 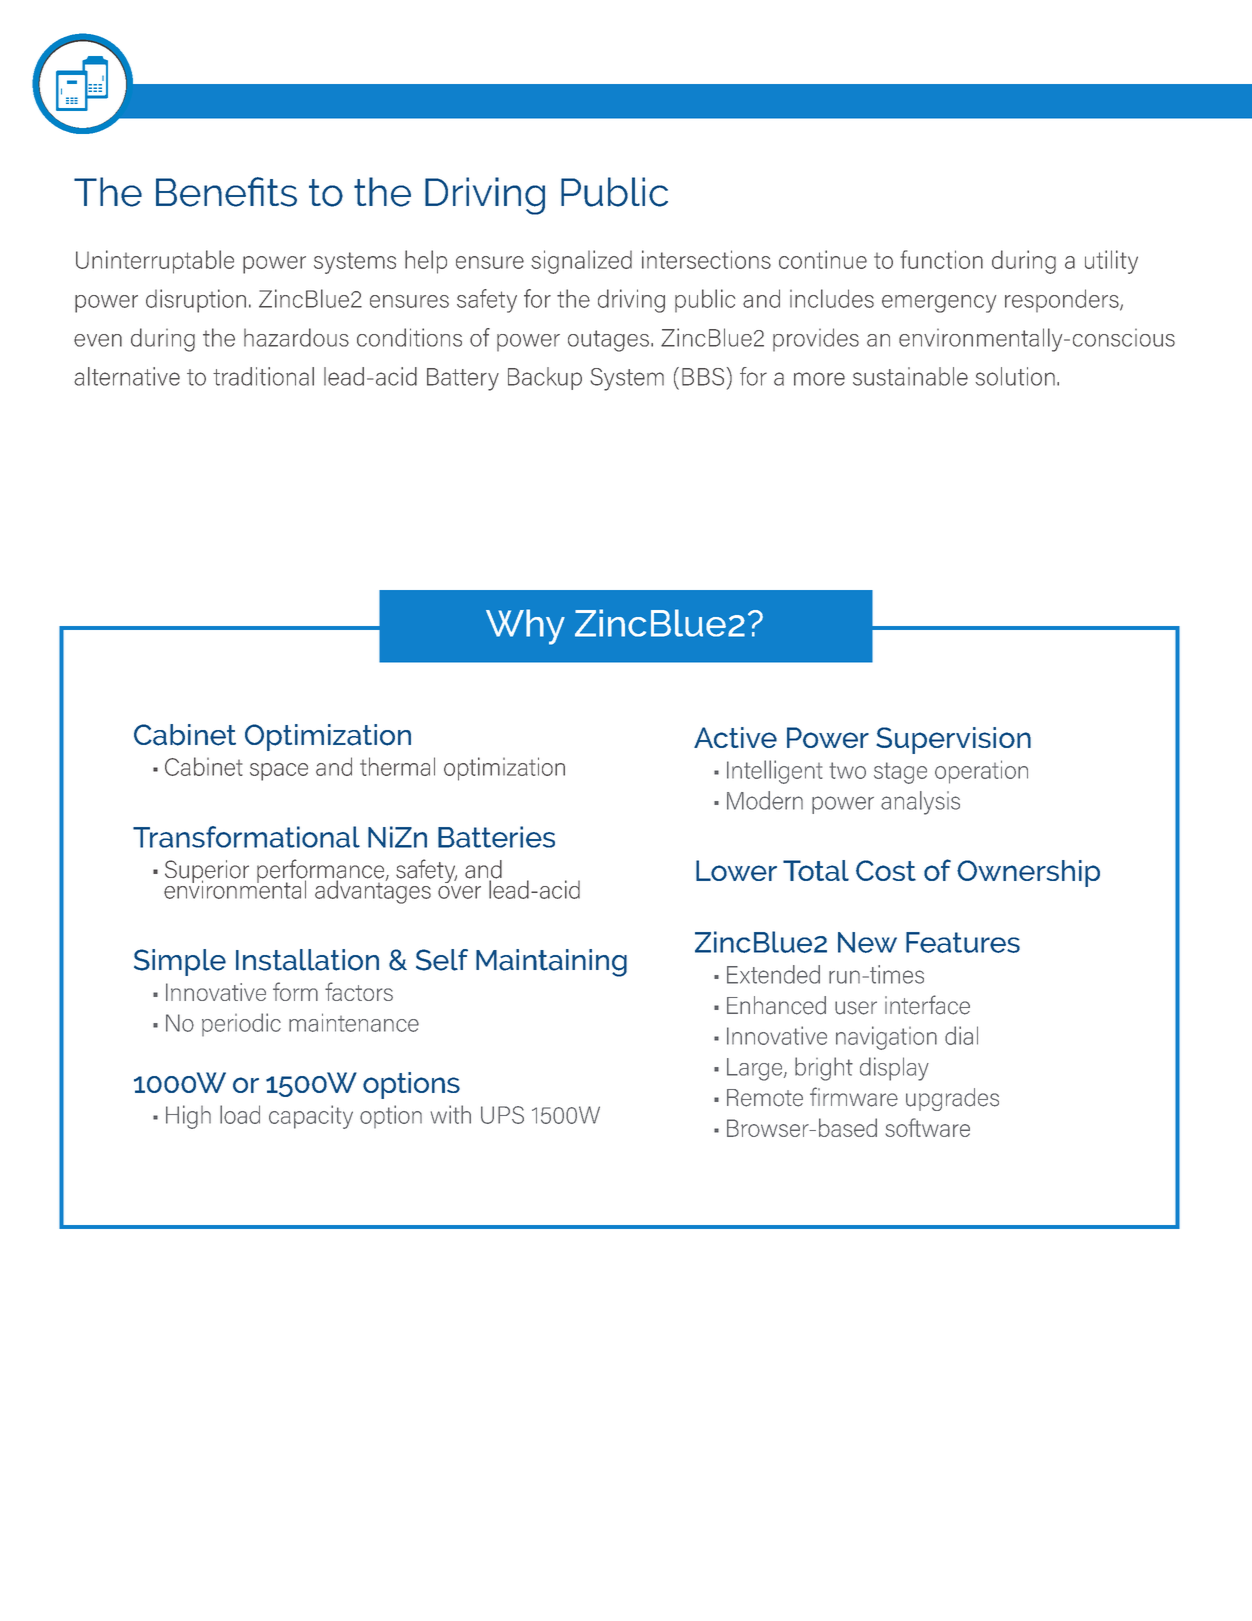 What do you see at coordinates (1015, 376) in the image?
I see `solution` at bounding box center [1015, 376].
